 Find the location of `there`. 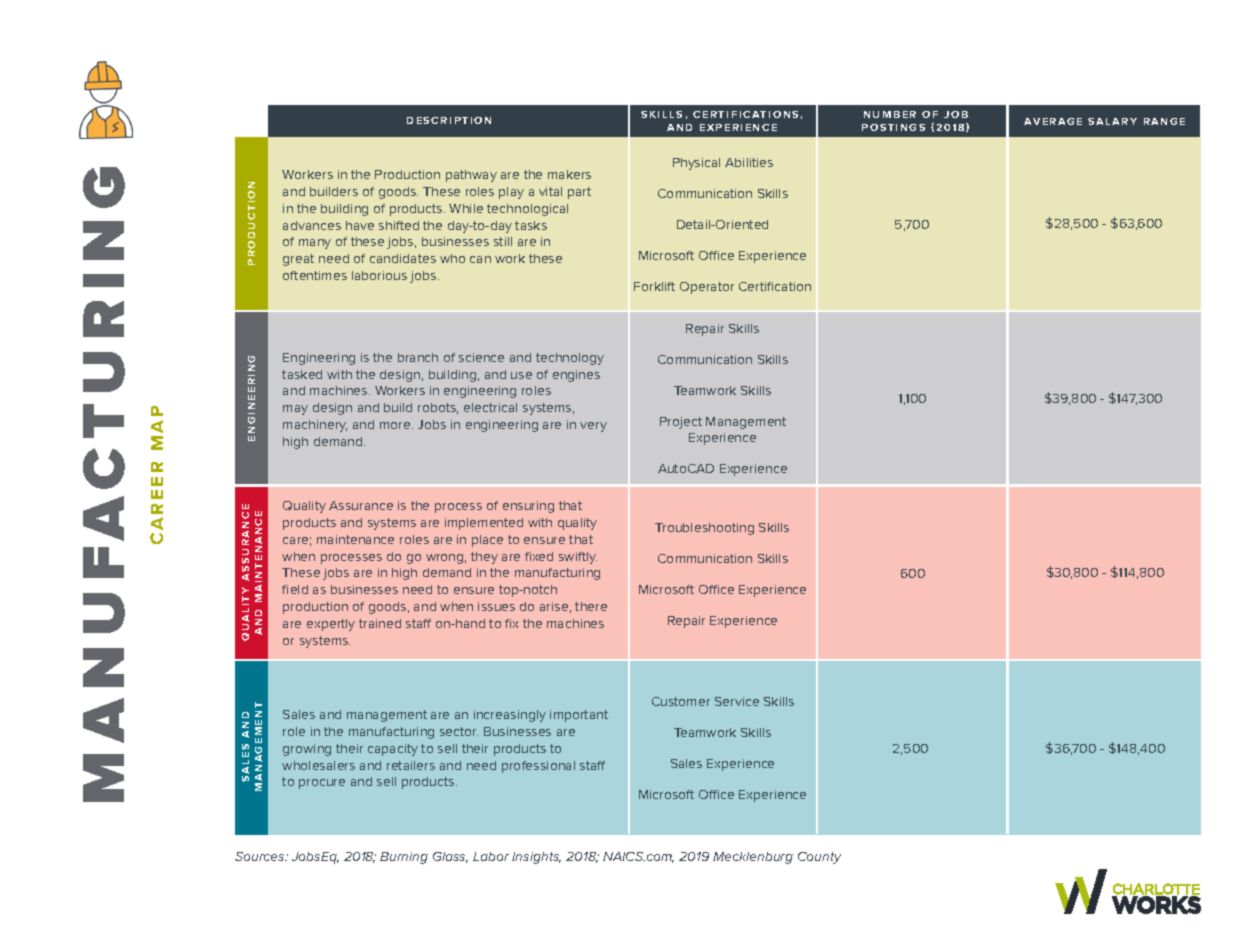

there is located at coordinates (591, 606).
